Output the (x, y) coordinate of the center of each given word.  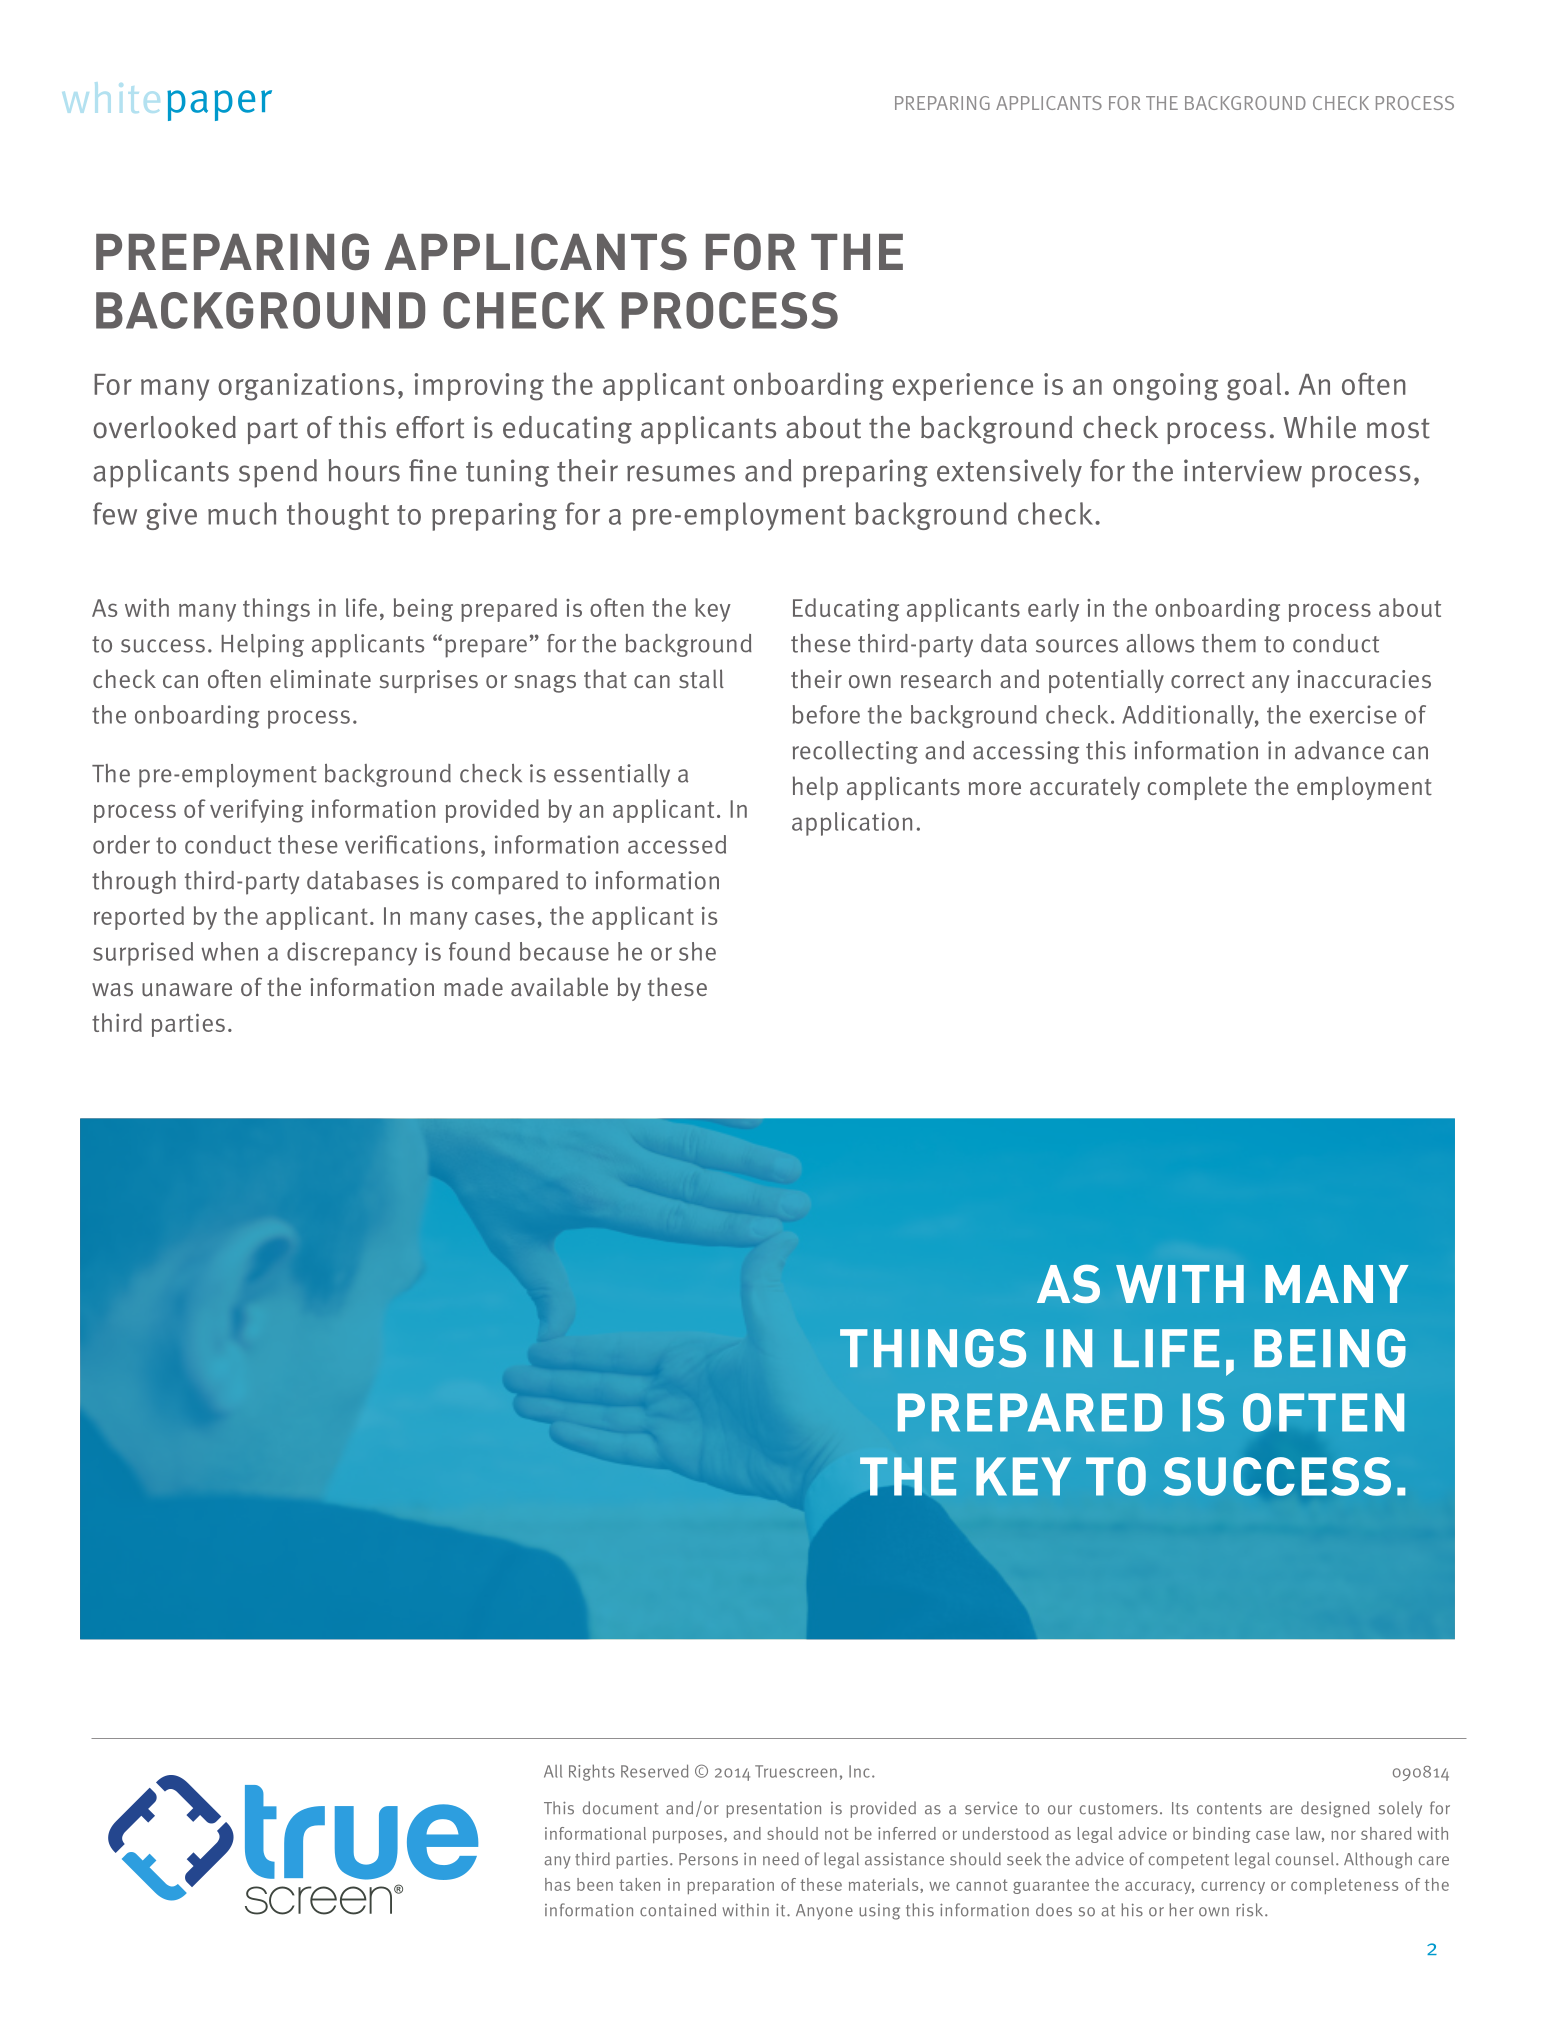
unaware (187, 990)
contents (1229, 1809)
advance (1339, 750)
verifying (257, 811)
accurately (1085, 788)
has (557, 1884)
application (852, 824)
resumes (681, 473)
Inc (859, 1771)
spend (278, 473)
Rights (592, 1772)
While (1319, 427)
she (697, 951)
